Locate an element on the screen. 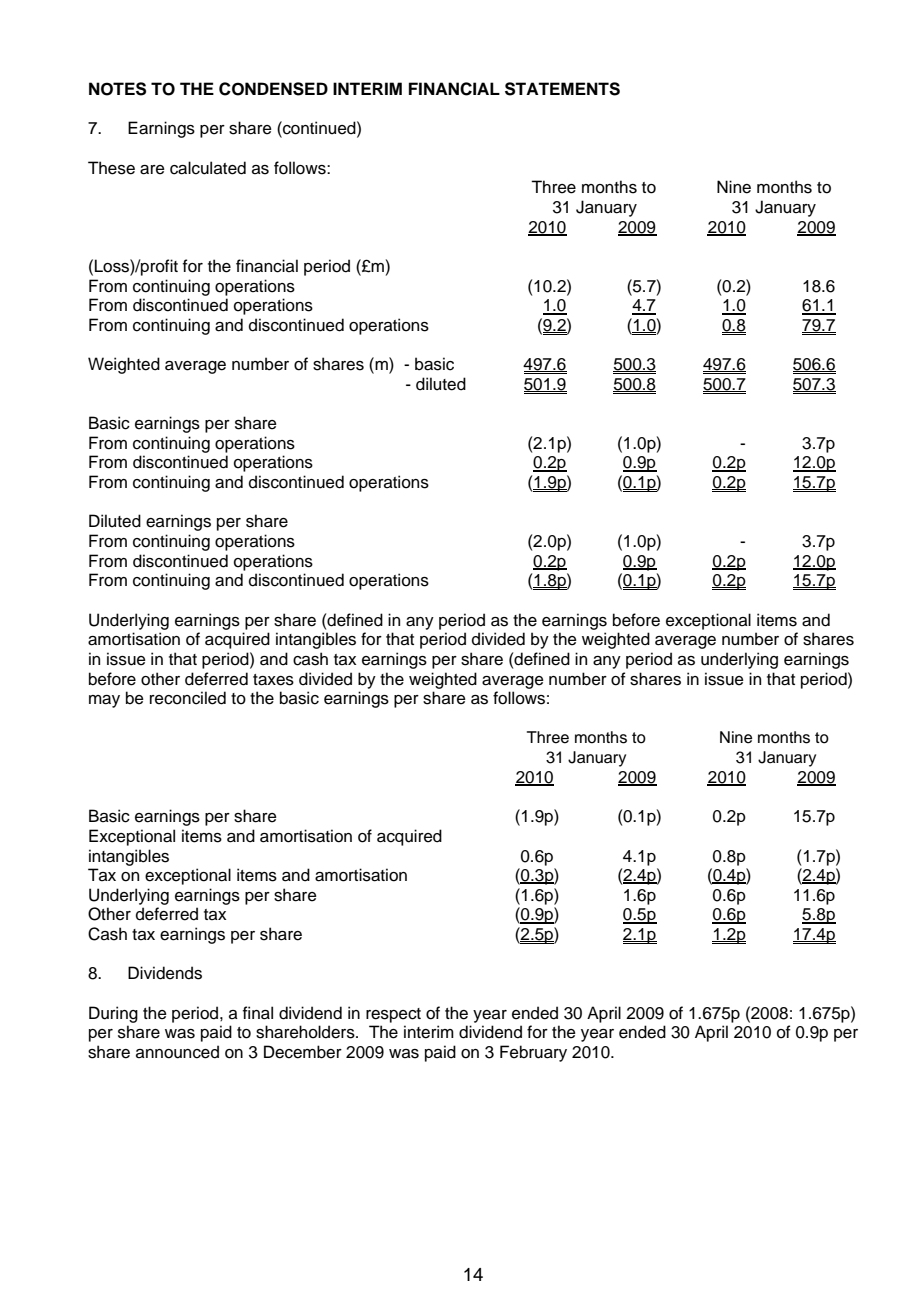 This screenshot has width=924, height=1308. NOTES is located at coordinates (117, 89).
